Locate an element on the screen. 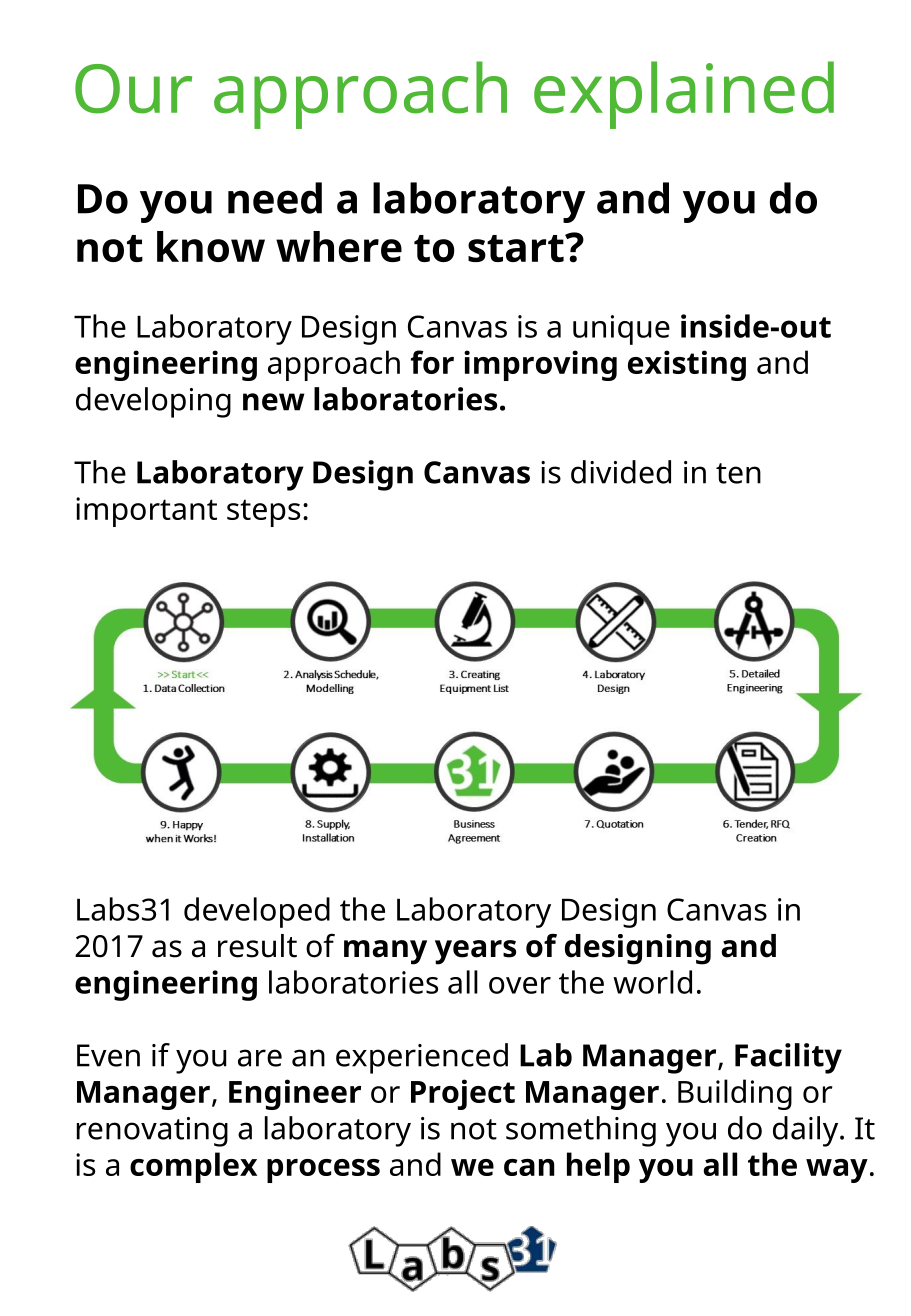  divided is located at coordinates (621, 472).
